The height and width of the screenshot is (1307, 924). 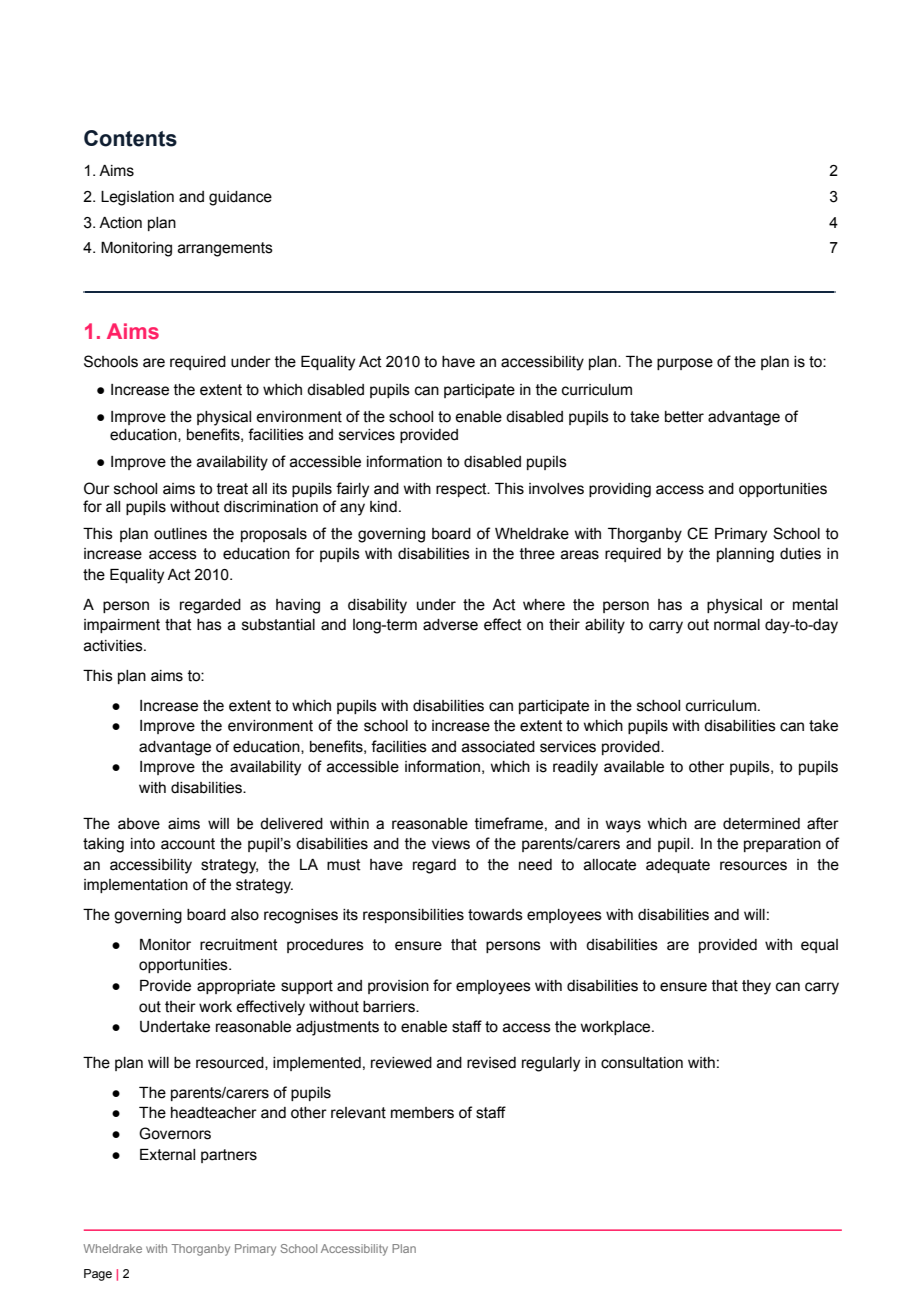 What do you see at coordinates (232, 489) in the screenshot?
I see `treat` at bounding box center [232, 489].
